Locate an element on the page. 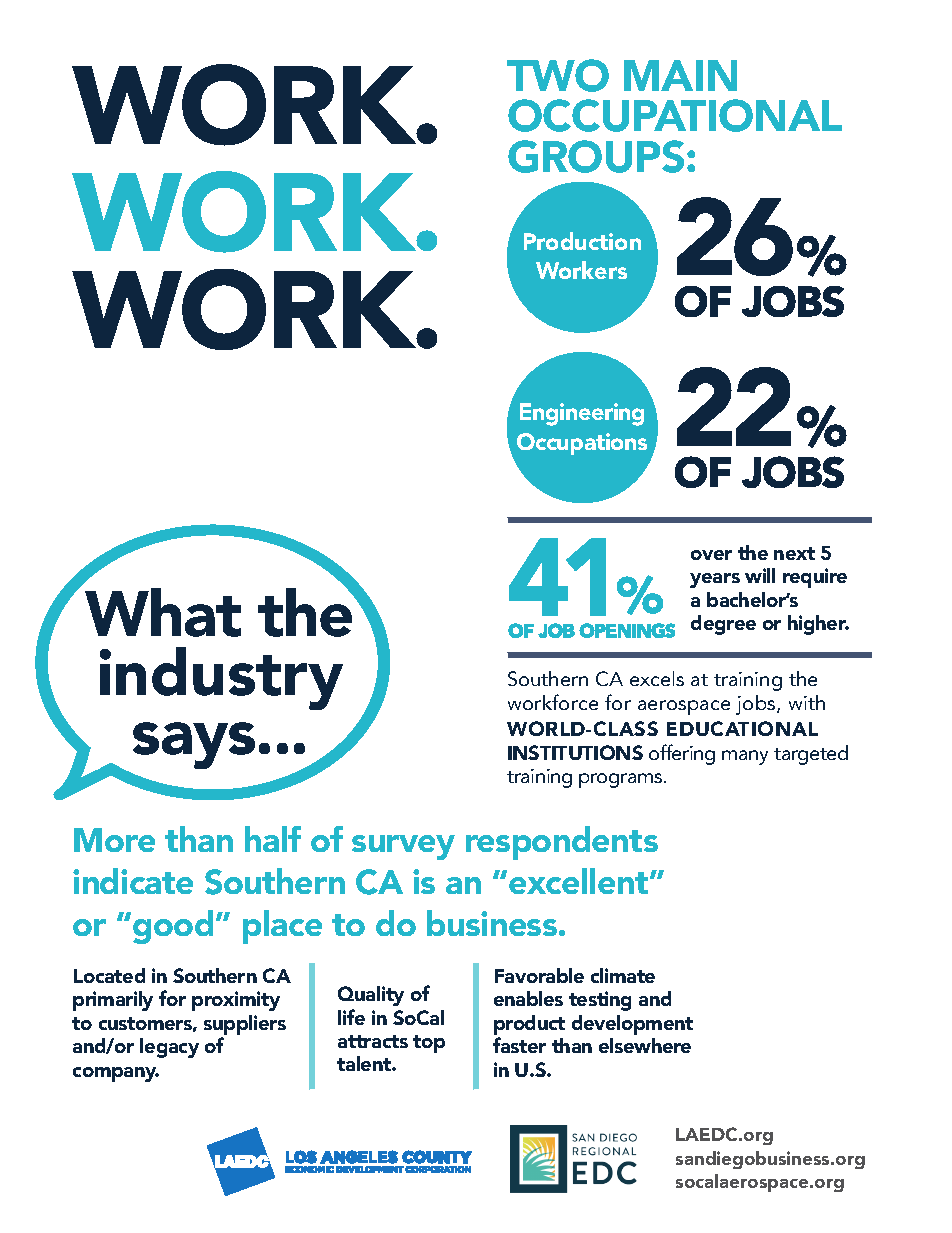 This page has height=1233, width=952. OCCUPATIONAL is located at coordinates (675, 115).
